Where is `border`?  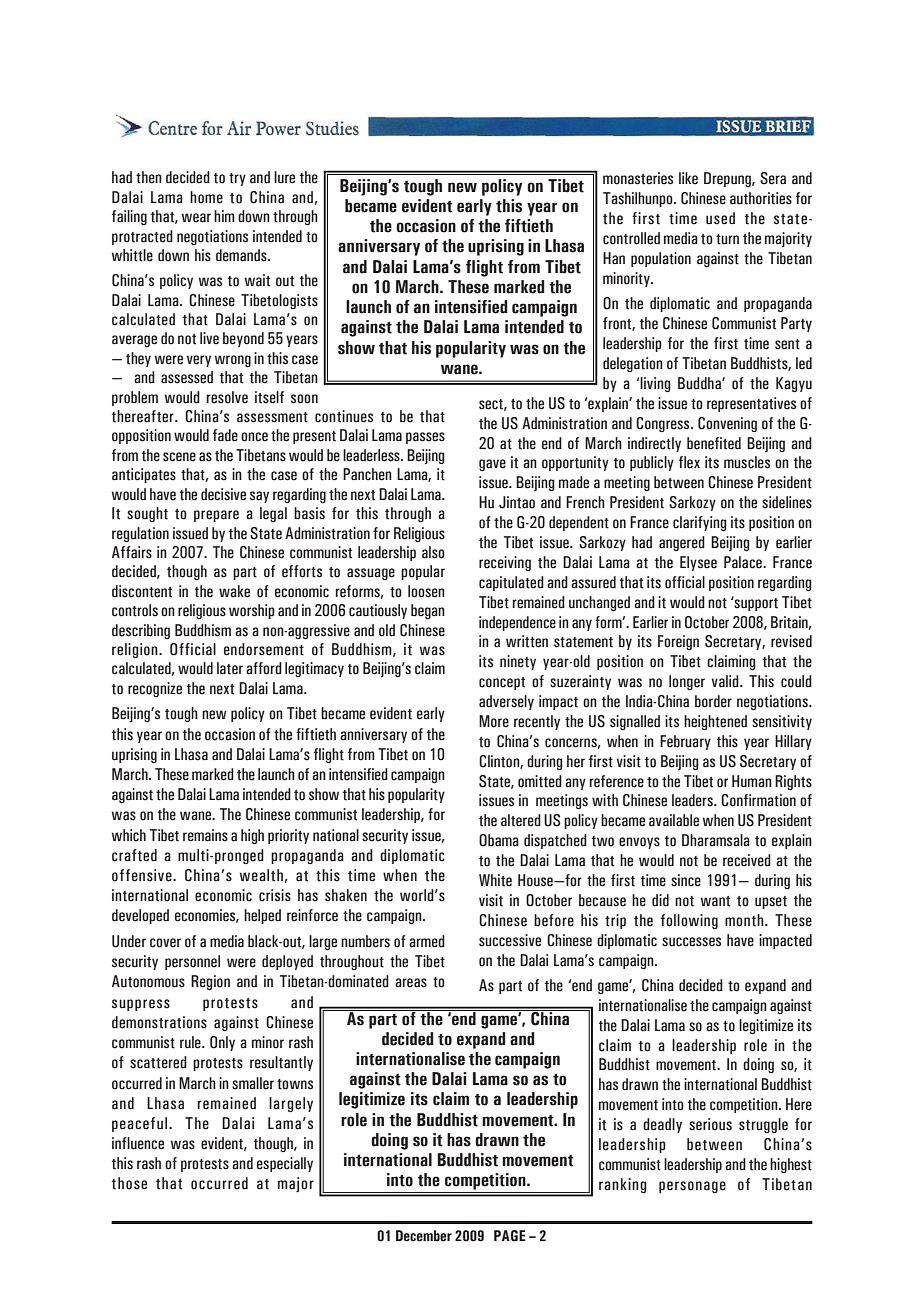
border is located at coordinates (713, 701).
